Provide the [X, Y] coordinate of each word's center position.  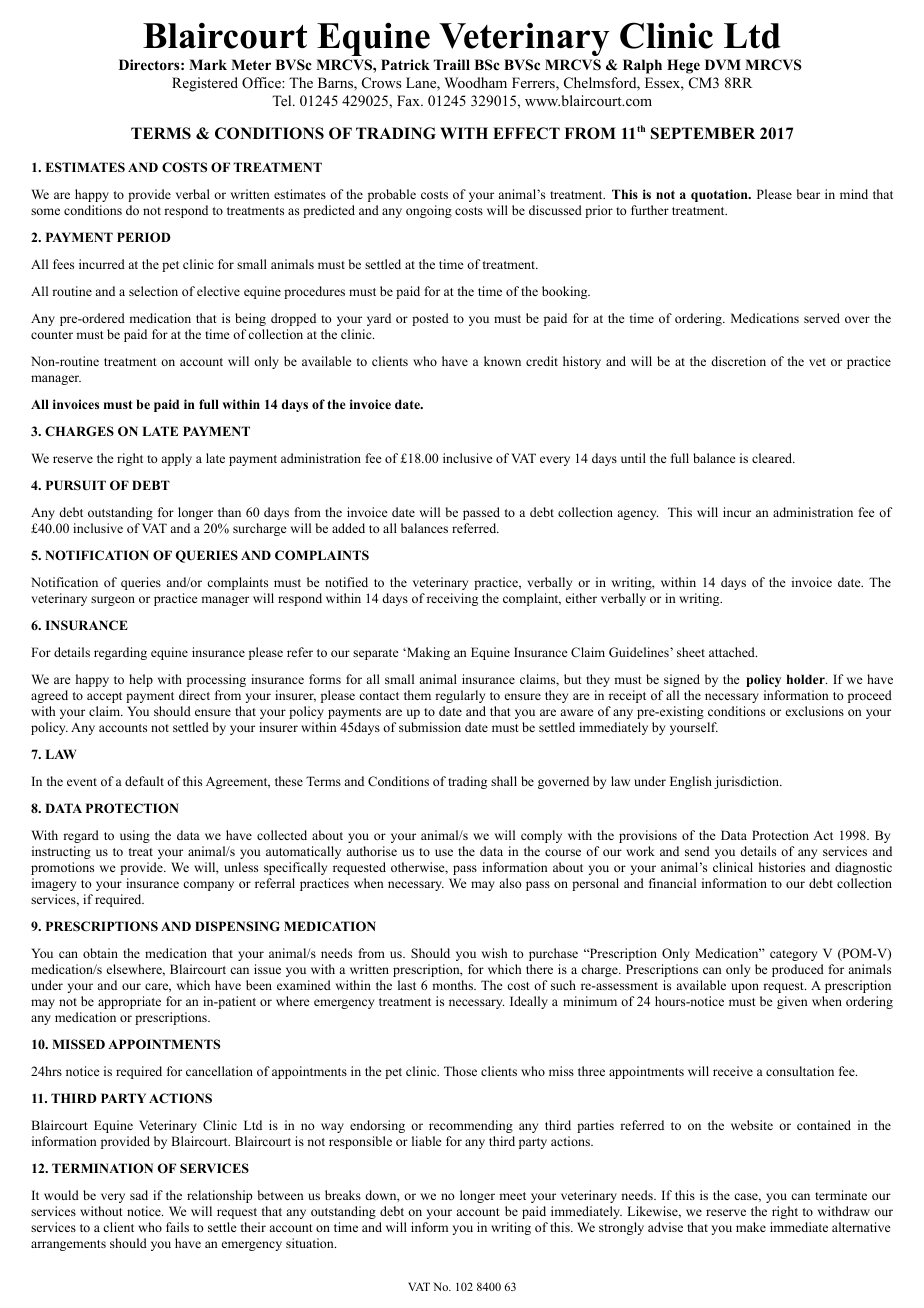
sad [139, 1195]
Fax [409, 100]
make [751, 1227]
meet [512, 1196]
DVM [723, 64]
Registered [205, 84]
